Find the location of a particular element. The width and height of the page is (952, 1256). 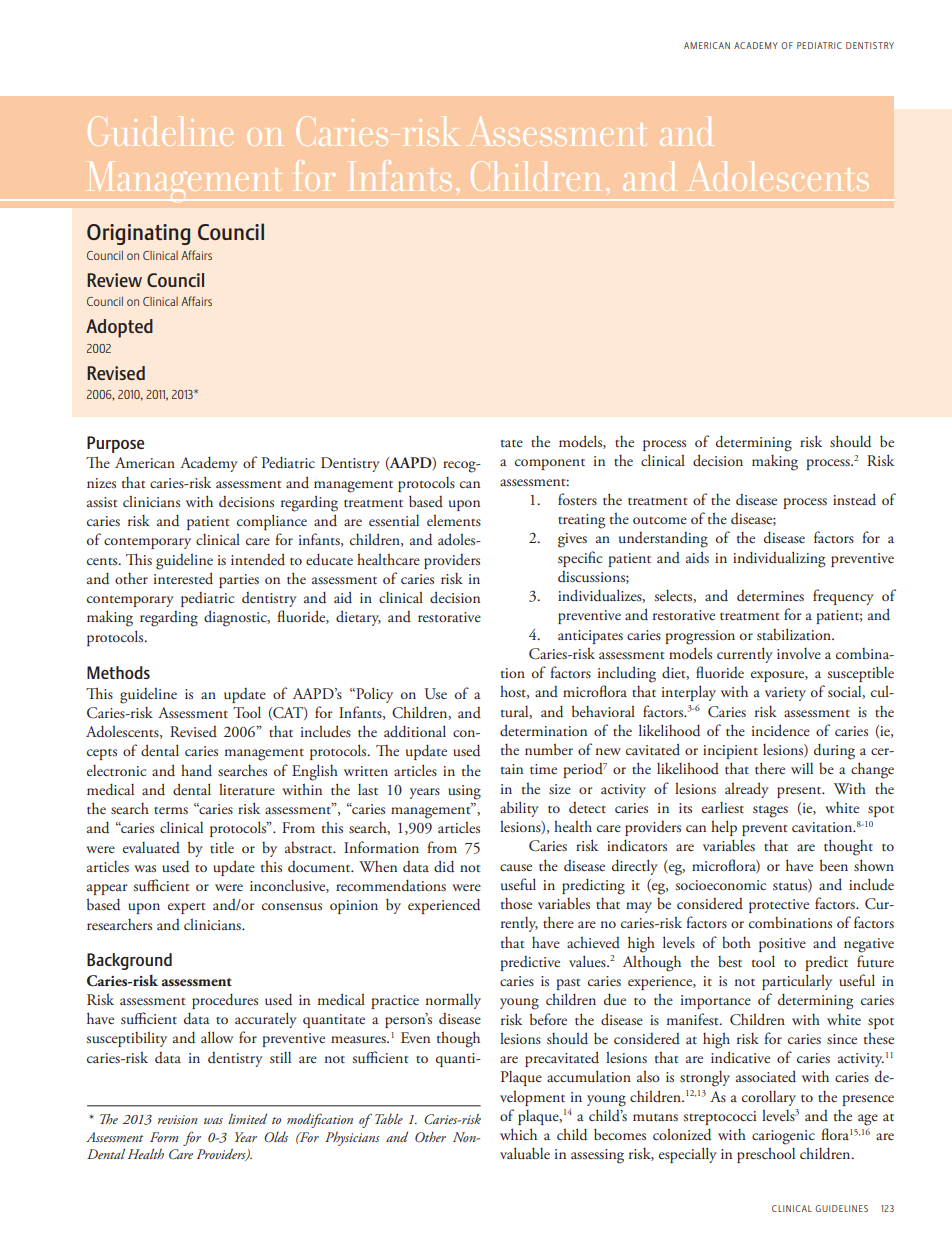

revision is located at coordinates (178, 1119).
